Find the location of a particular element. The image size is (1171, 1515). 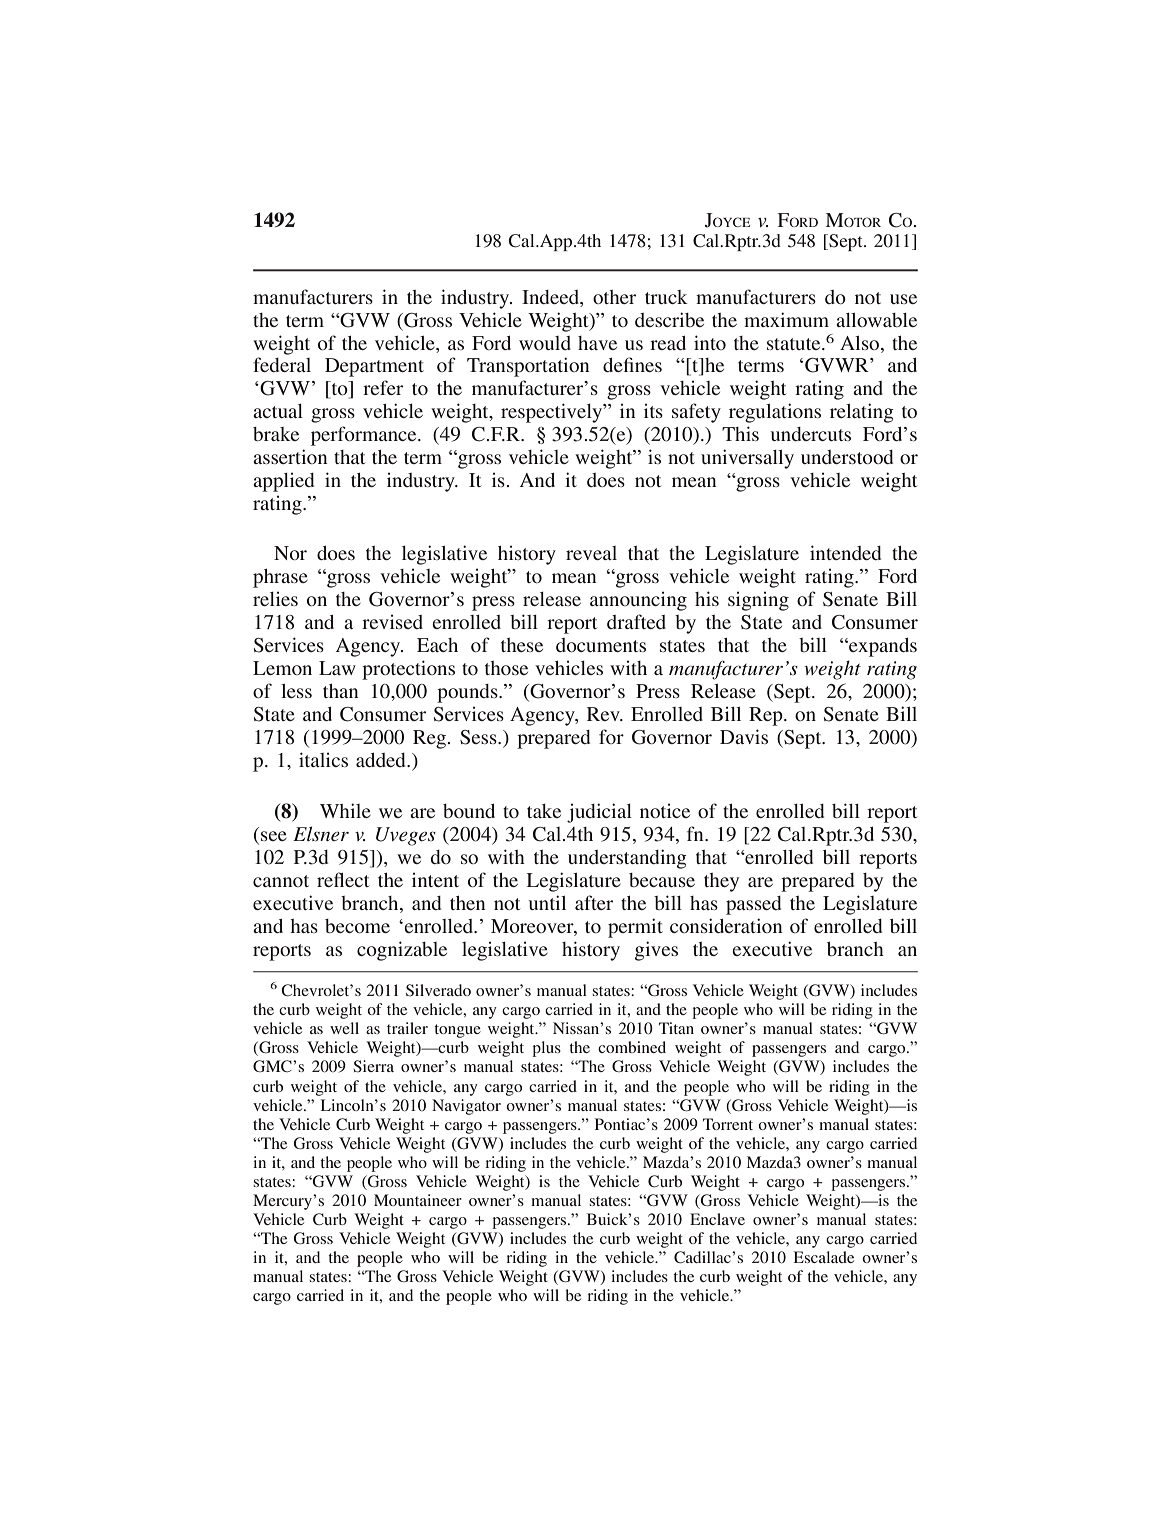

applied is located at coordinates (283, 482).
